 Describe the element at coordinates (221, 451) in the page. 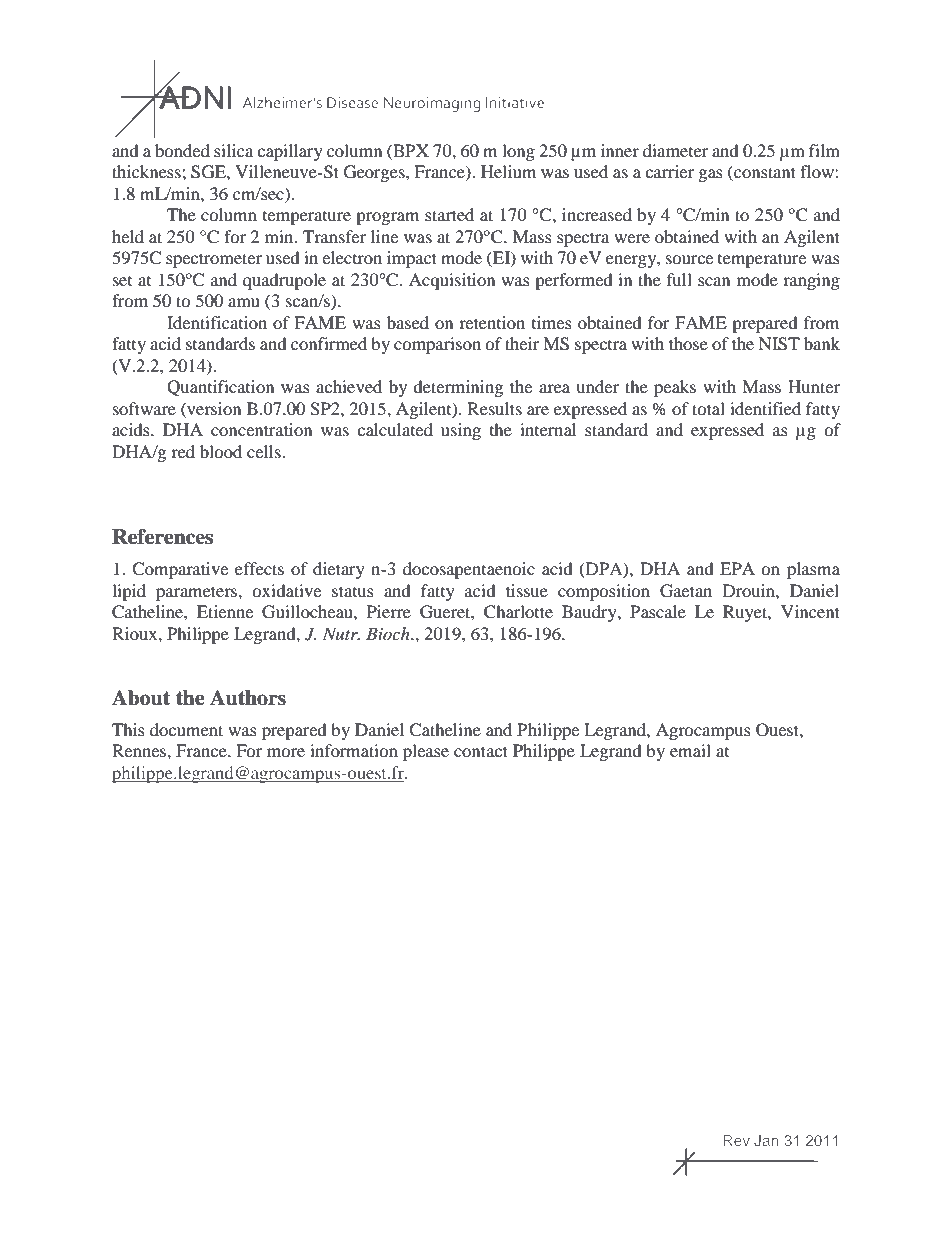

I see `blood` at that location.
